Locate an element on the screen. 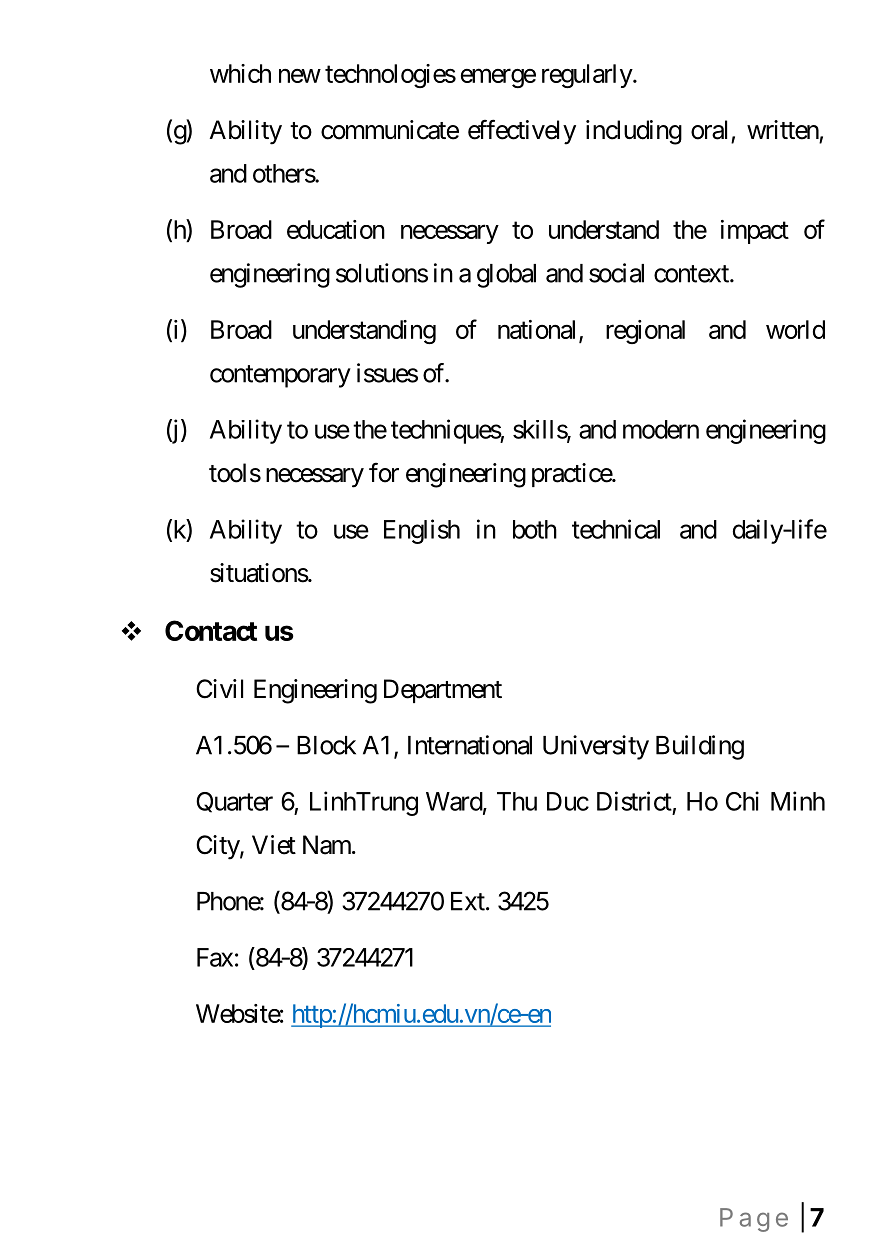 Image resolution: width=884 pixels, height=1254 pixels. global is located at coordinates (506, 276).
